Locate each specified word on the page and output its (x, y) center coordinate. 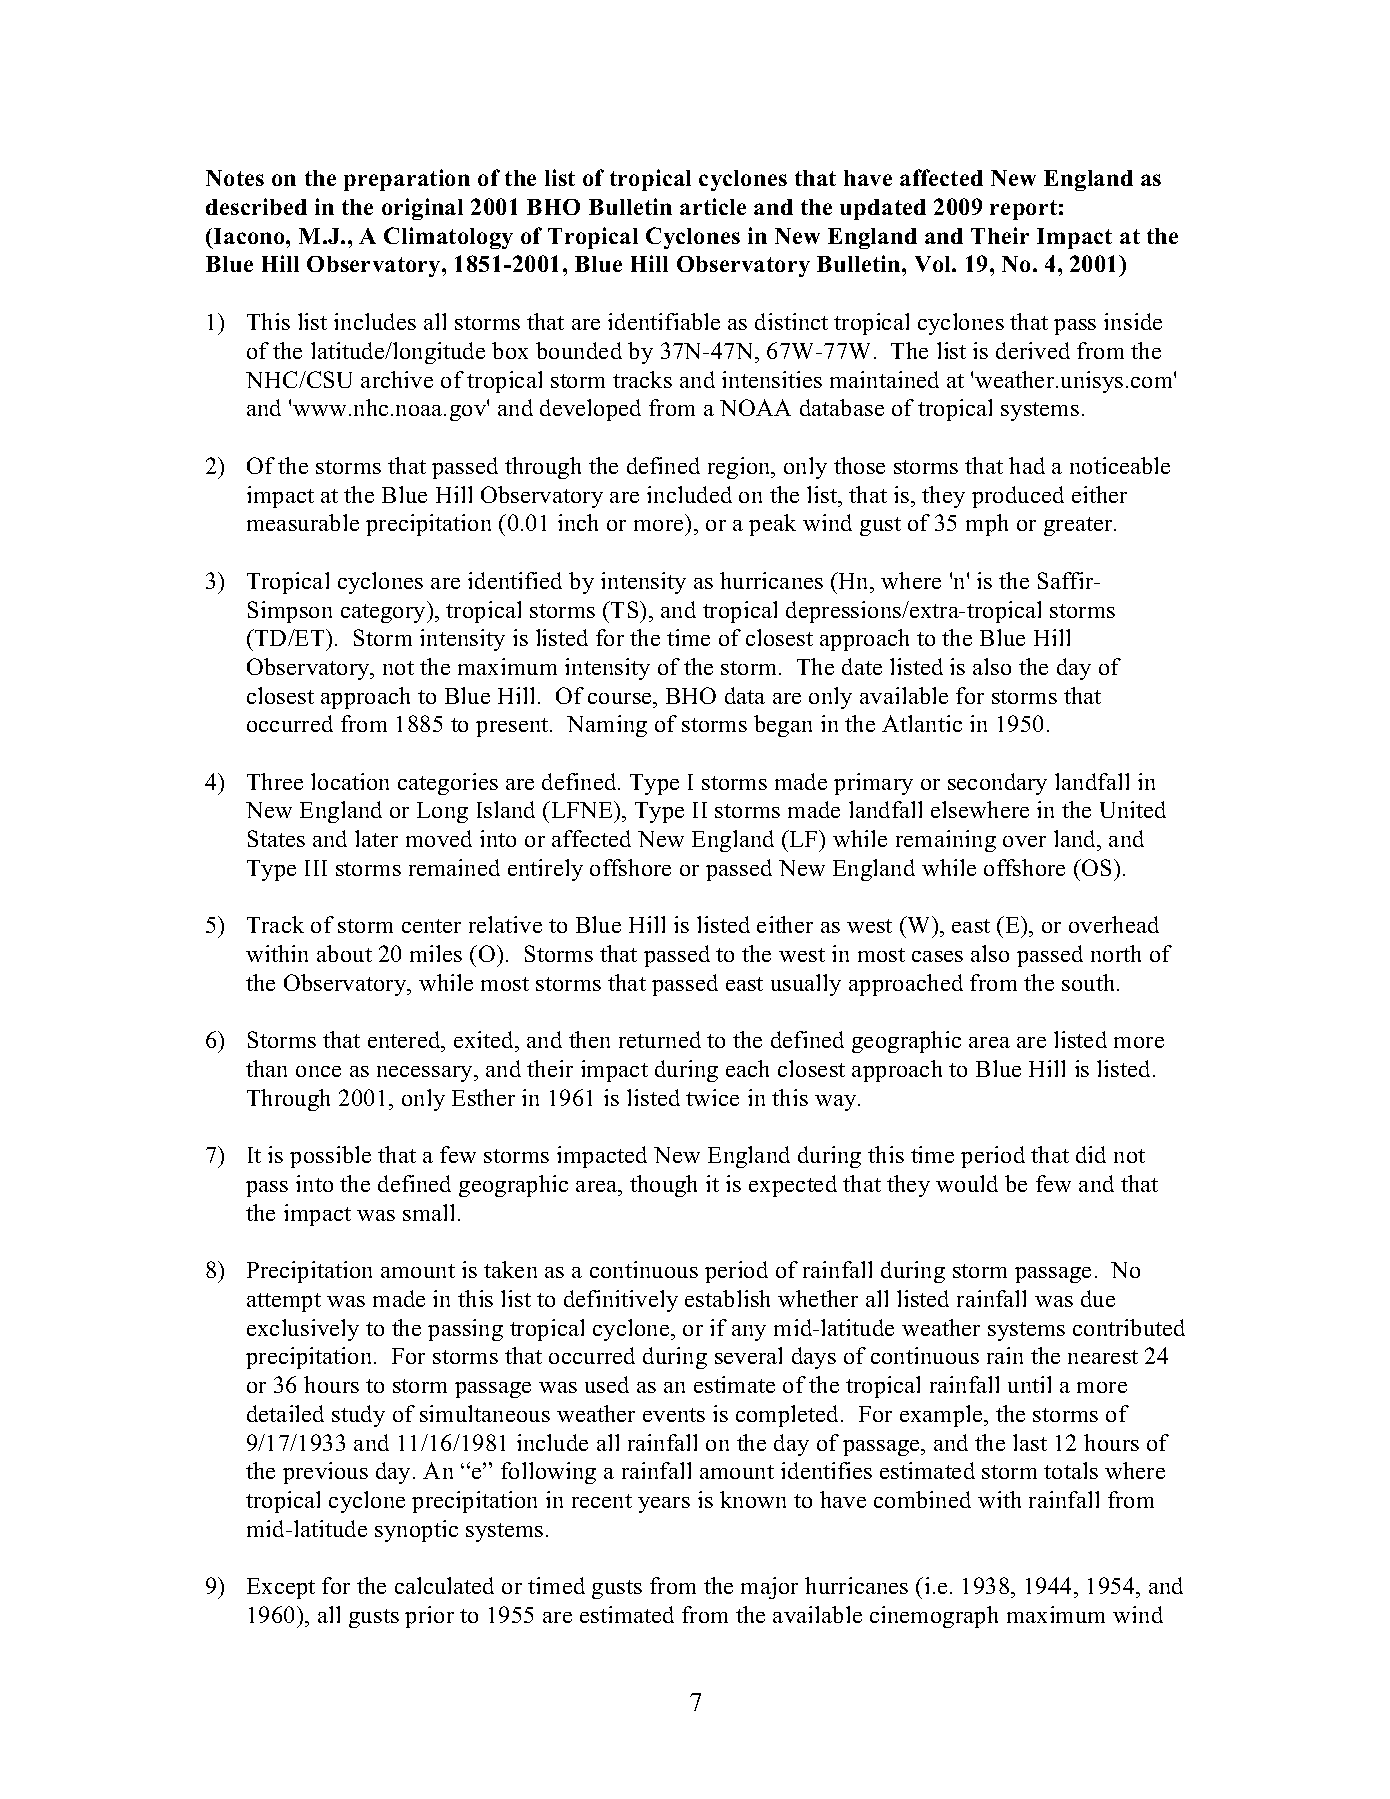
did (1091, 1154)
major (769, 1588)
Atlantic (922, 723)
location (350, 781)
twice (712, 1097)
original (422, 209)
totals (1071, 1470)
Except (281, 1588)
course (621, 698)
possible (330, 1157)
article (713, 206)
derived (1033, 350)
